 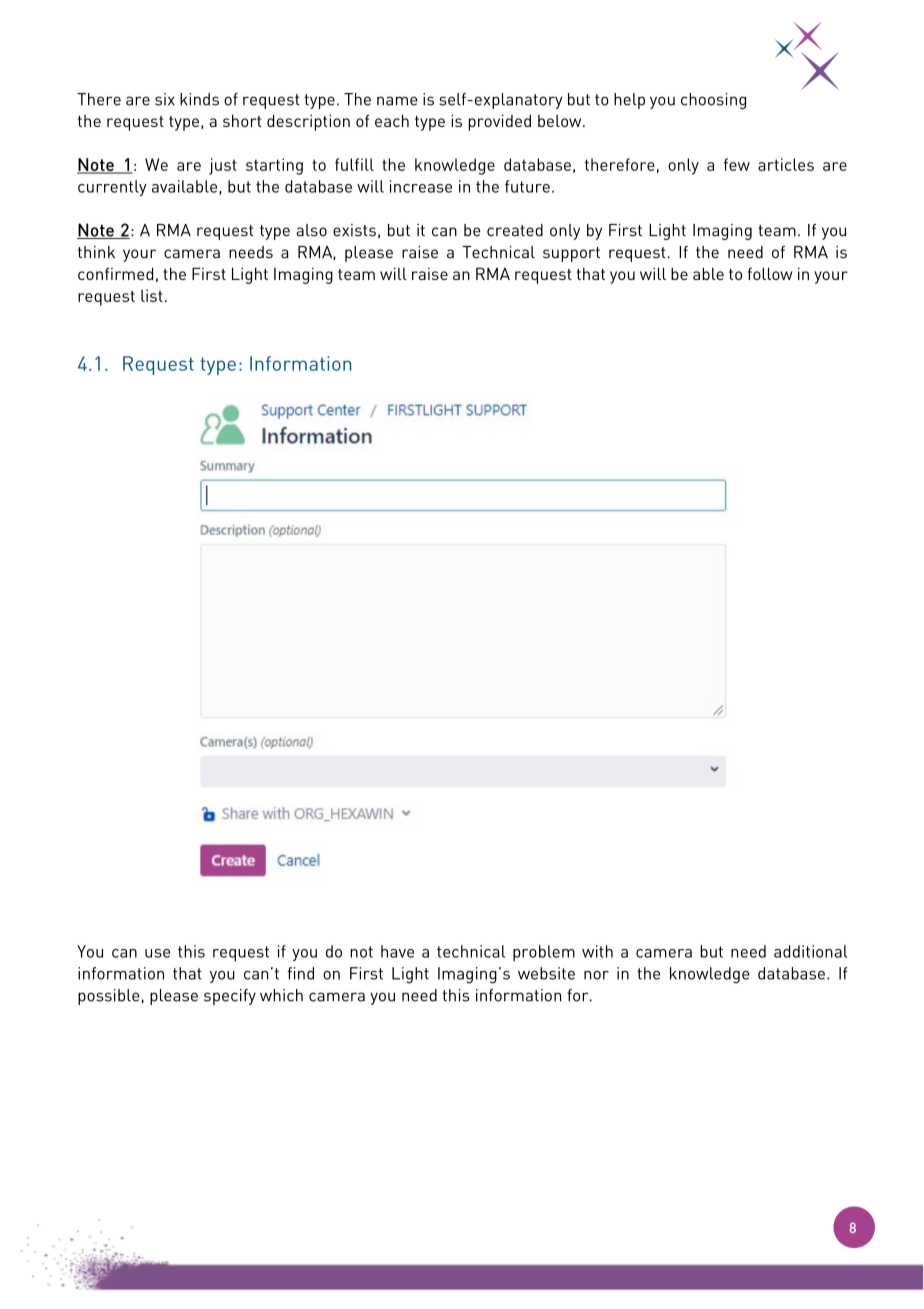 I want to click on list, so click(x=152, y=295).
